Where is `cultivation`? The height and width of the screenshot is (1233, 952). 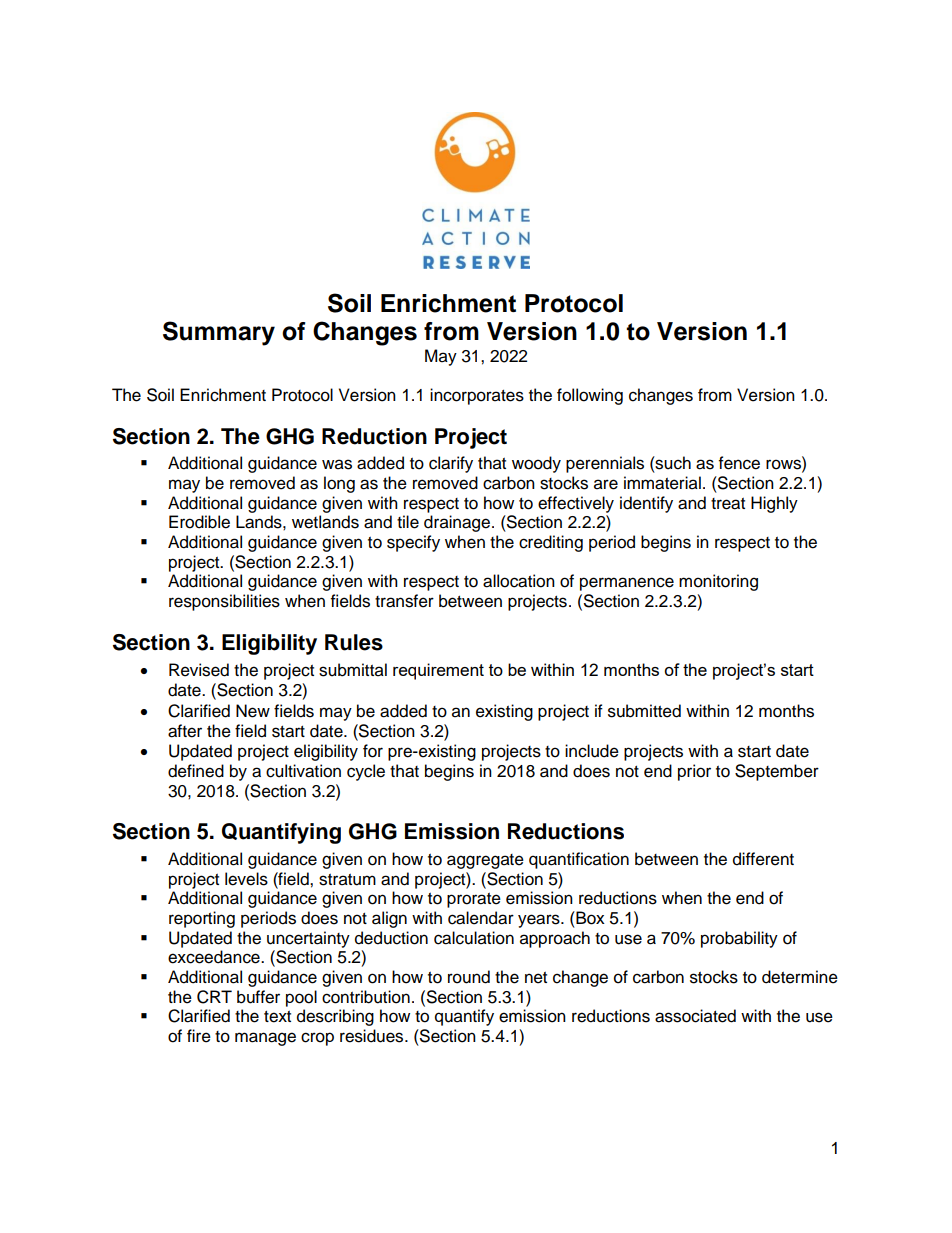 cultivation is located at coordinates (303, 771).
